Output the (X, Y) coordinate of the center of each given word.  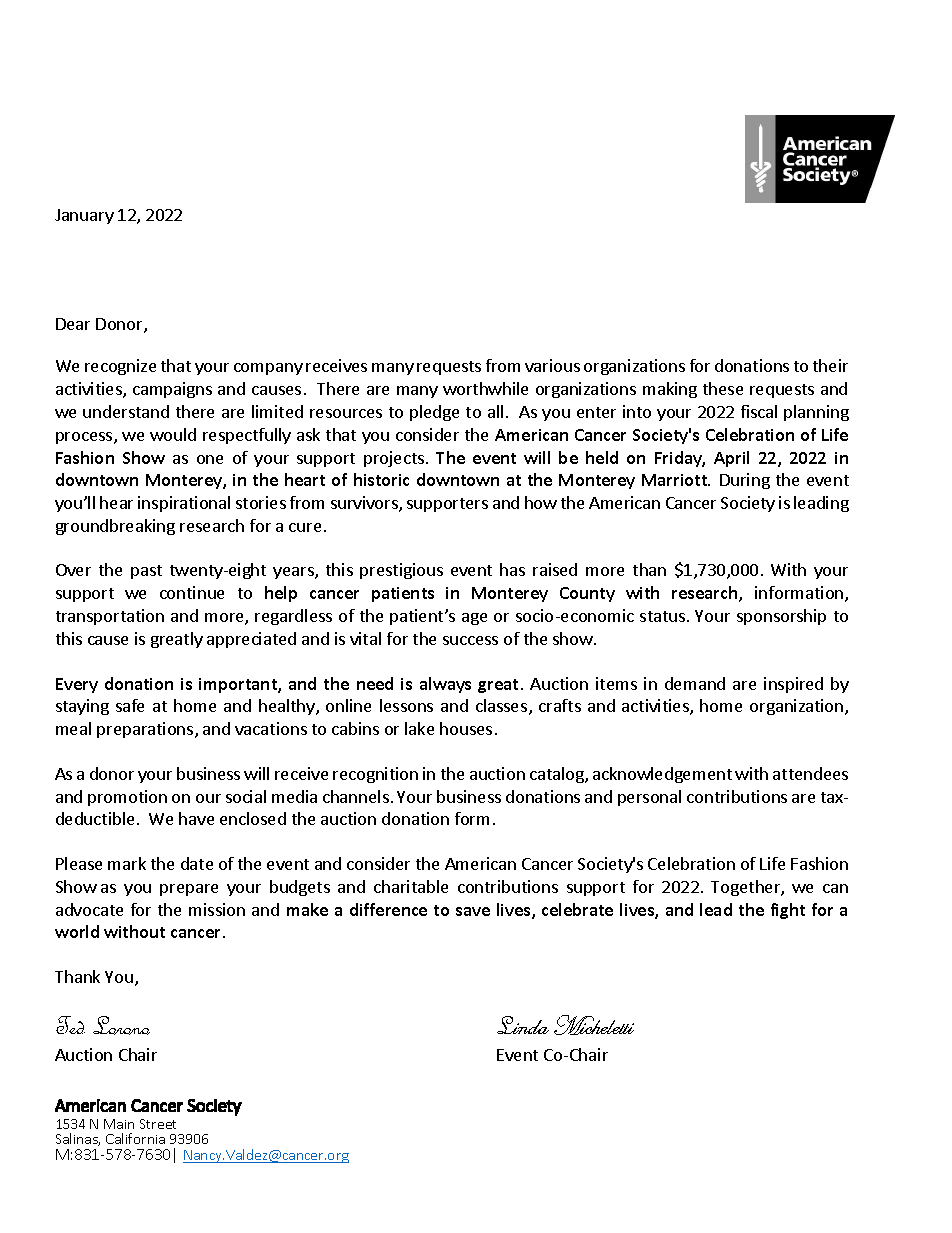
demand (695, 683)
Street (158, 1124)
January (84, 216)
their (830, 365)
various (552, 365)
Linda (523, 1025)
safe (130, 705)
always (445, 685)
